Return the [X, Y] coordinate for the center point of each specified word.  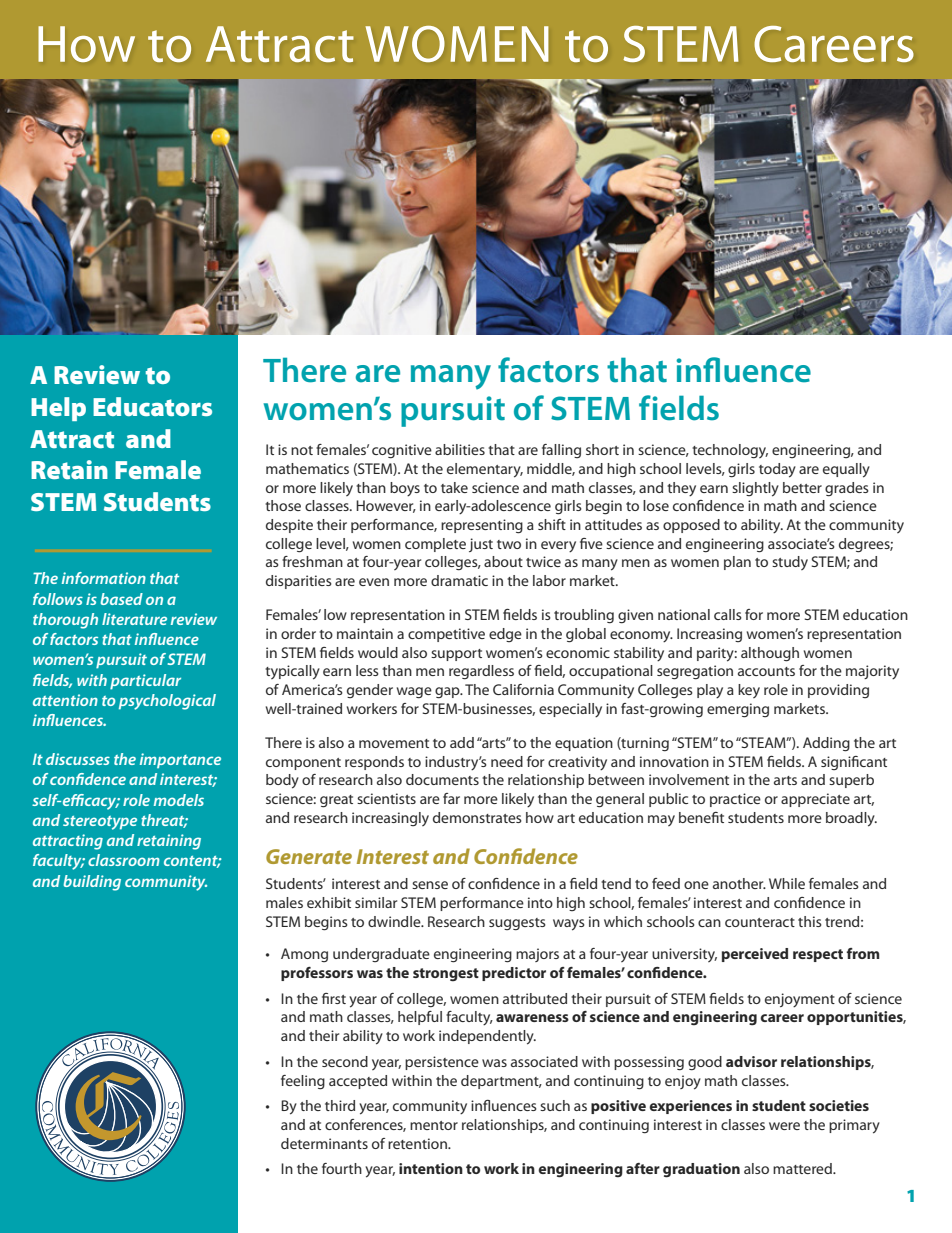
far [451, 798]
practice [735, 800]
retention [418, 1143]
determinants [324, 1143]
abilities [460, 449]
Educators [152, 406]
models [179, 800]
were [784, 1126]
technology [730, 451]
